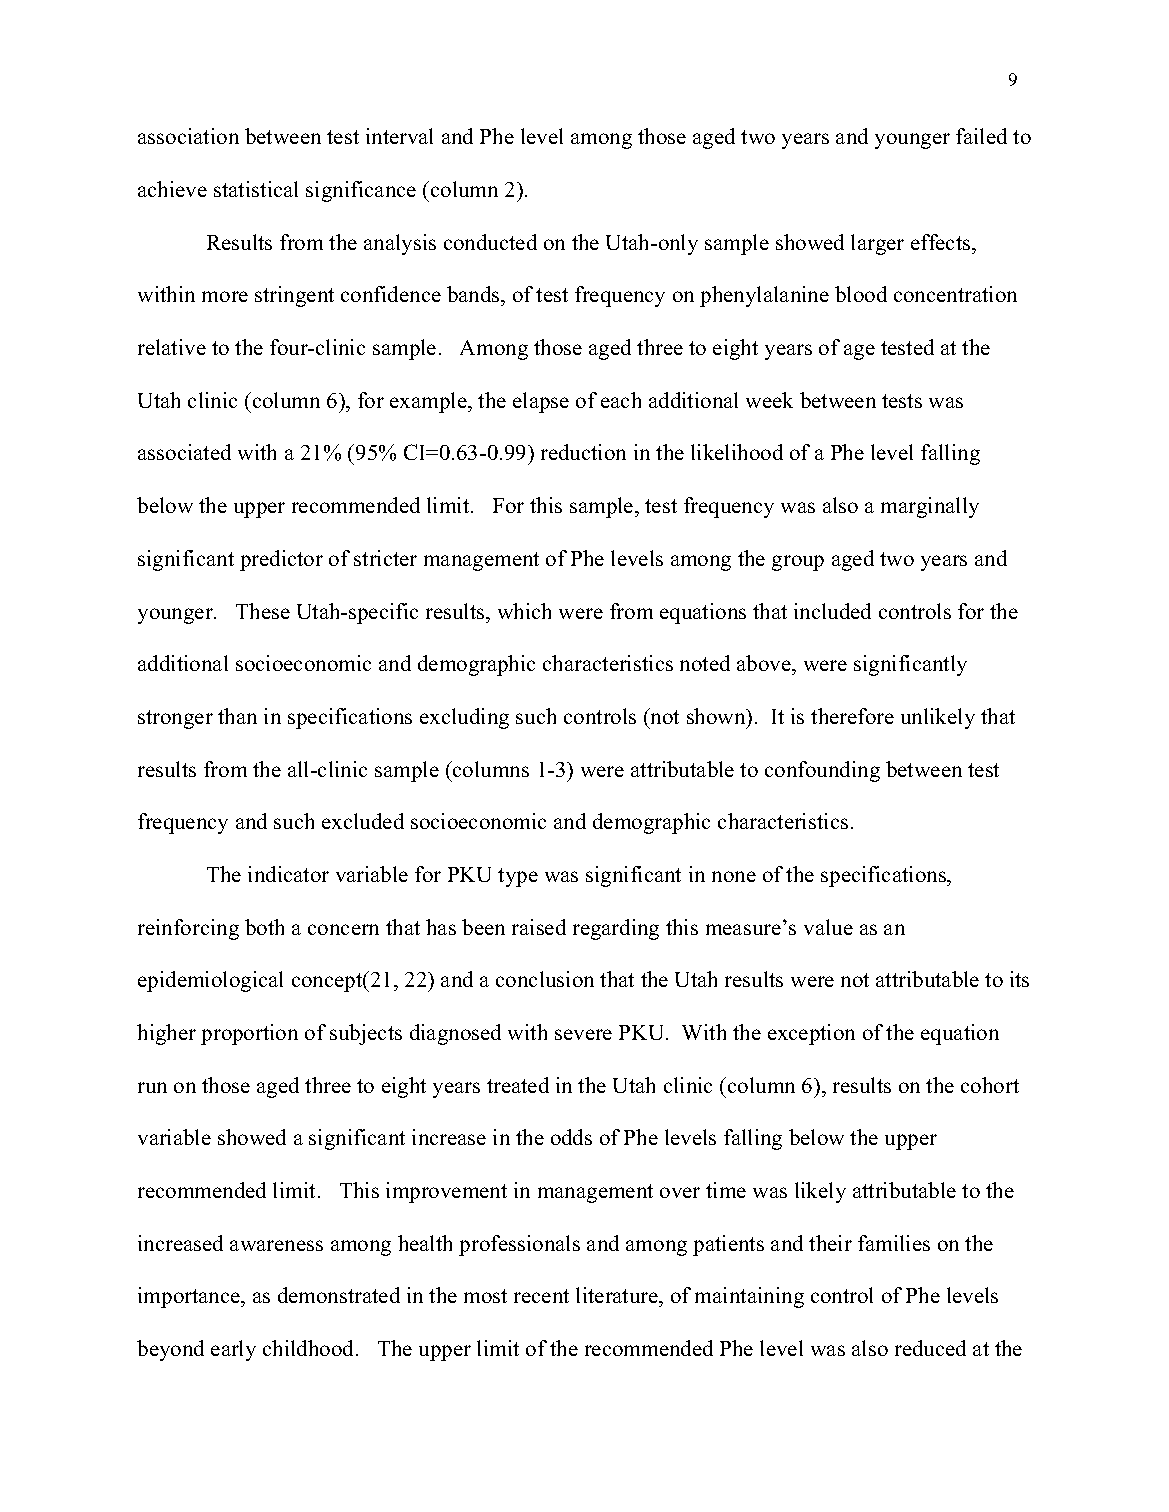 The image size is (1169, 1512). What do you see at coordinates (981, 136) in the image?
I see `failed` at bounding box center [981, 136].
